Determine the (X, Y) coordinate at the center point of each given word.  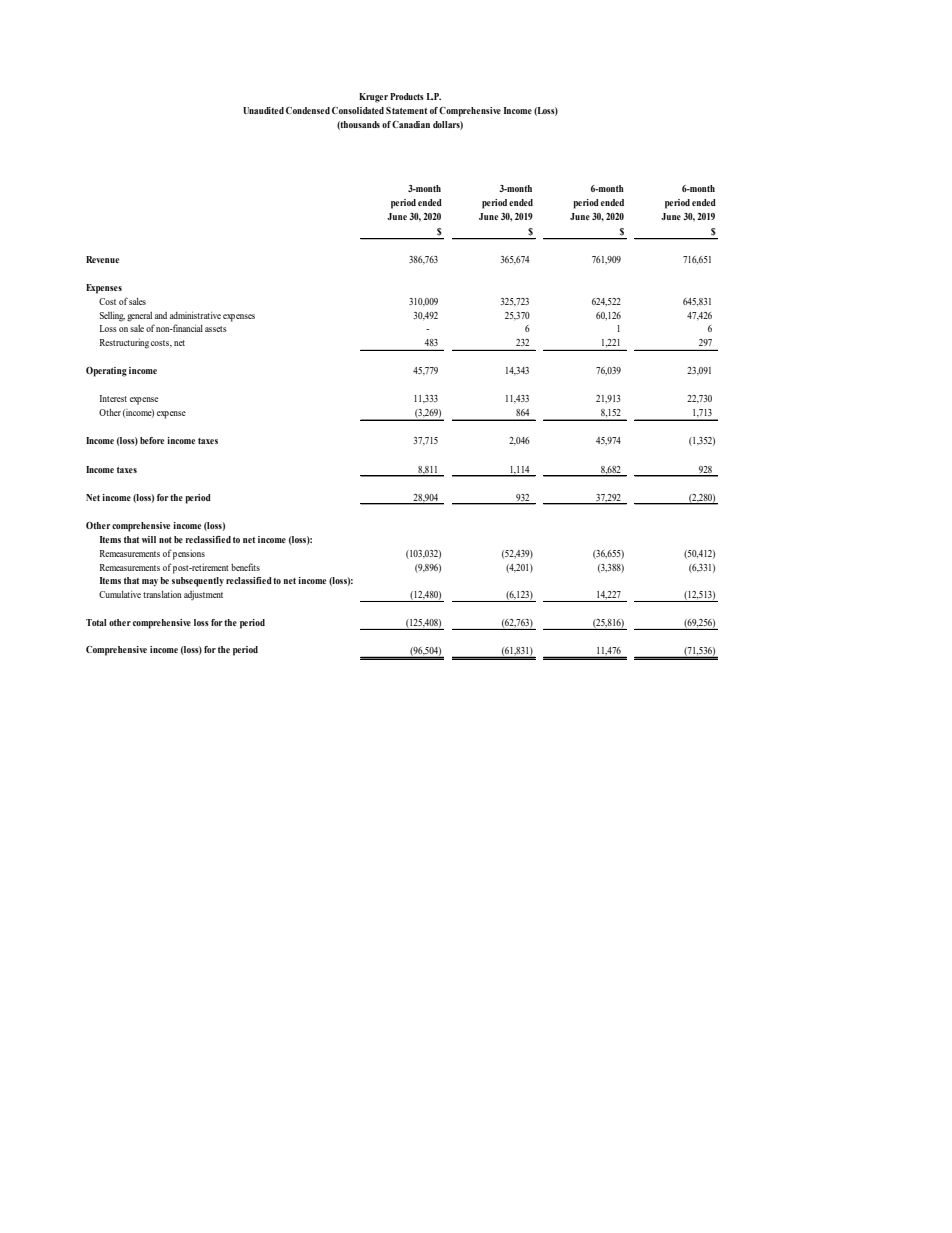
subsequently (198, 582)
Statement (406, 110)
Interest (113, 398)
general (139, 317)
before (152, 440)
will (149, 539)
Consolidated (358, 110)
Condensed (308, 110)
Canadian (411, 124)
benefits (245, 567)
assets (216, 329)
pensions (189, 555)
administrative (195, 315)
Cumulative (120, 594)
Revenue (102, 259)
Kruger (373, 98)
